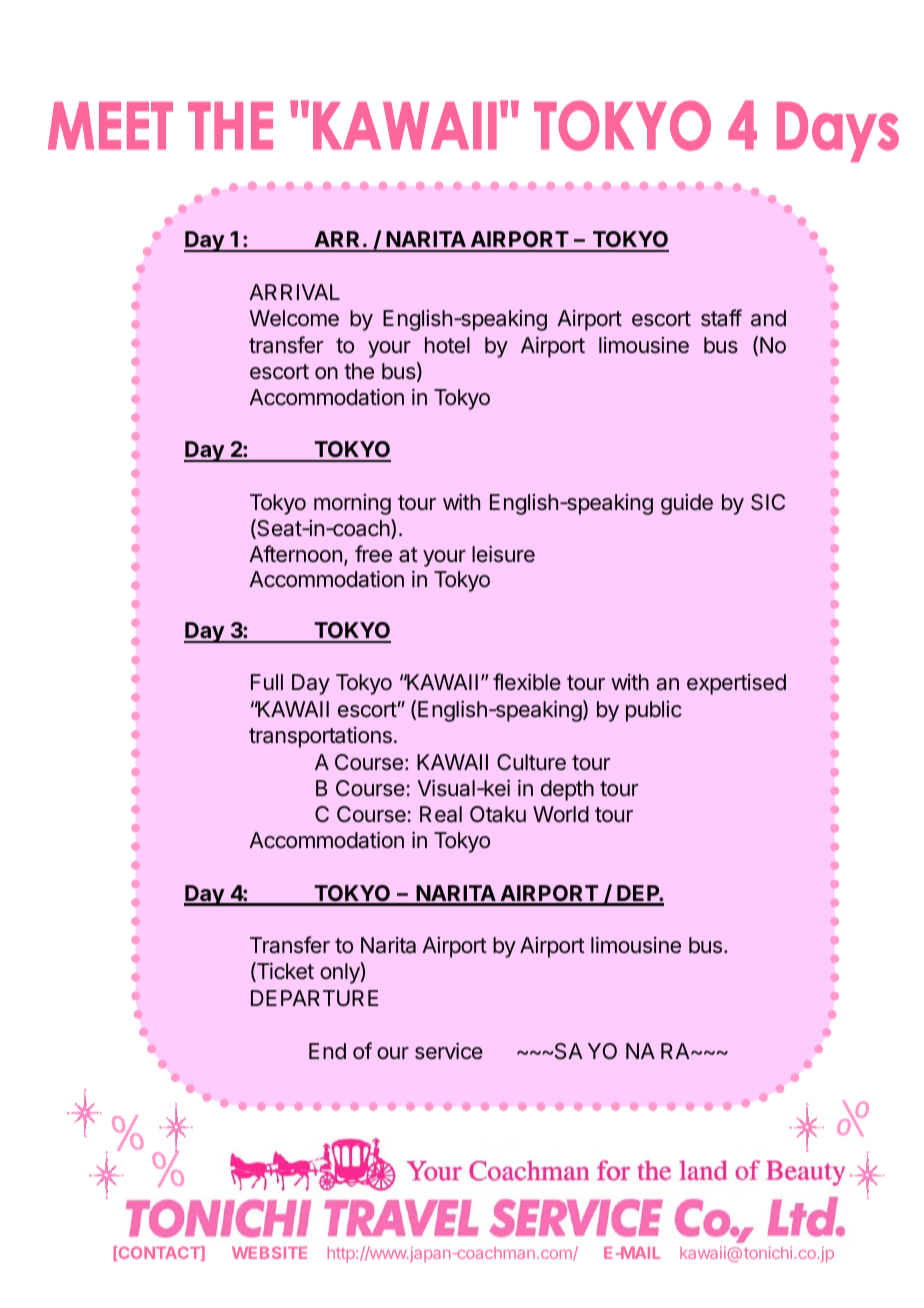  Describe the element at coordinates (654, 711) in the page. I see `public` at that location.
